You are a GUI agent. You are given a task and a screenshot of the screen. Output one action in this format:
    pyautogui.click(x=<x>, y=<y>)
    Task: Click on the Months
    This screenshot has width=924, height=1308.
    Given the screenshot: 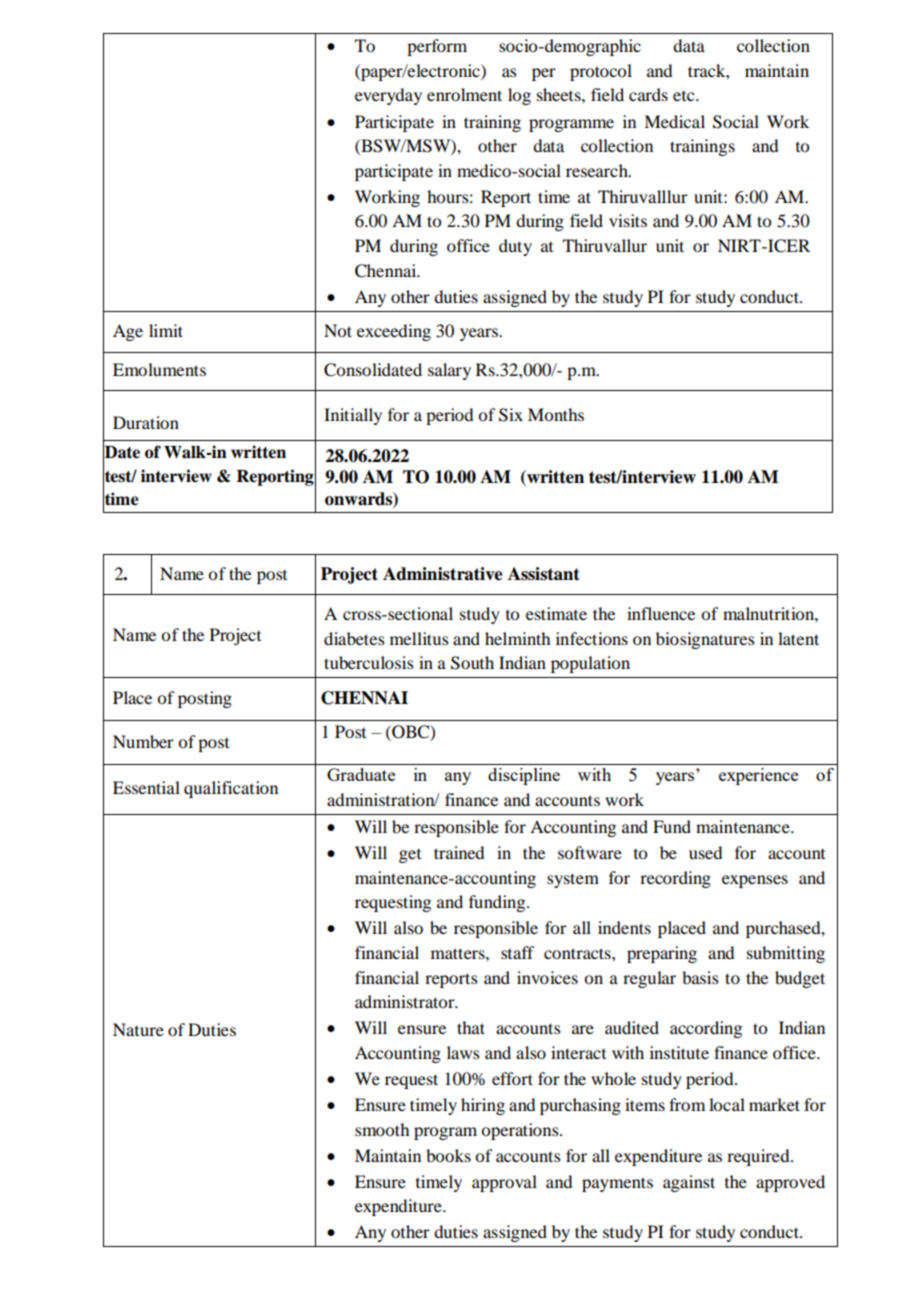 What is the action you would take?
    pyautogui.click(x=556, y=414)
